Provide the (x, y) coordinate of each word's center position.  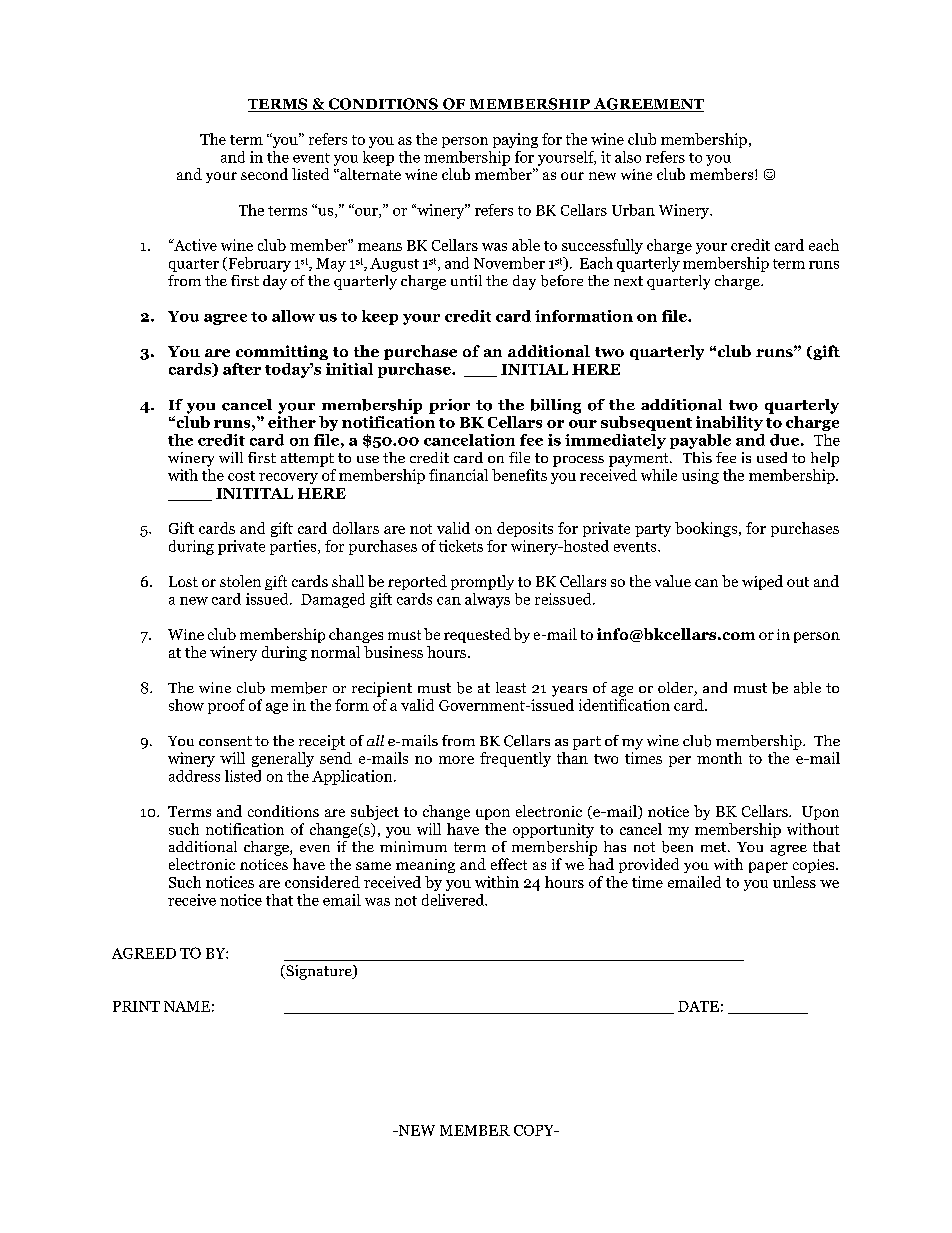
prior (449, 406)
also (628, 157)
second (264, 174)
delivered (454, 900)
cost (241, 476)
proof (226, 706)
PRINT (136, 1006)
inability (729, 423)
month (719, 758)
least (511, 687)
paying (515, 140)
